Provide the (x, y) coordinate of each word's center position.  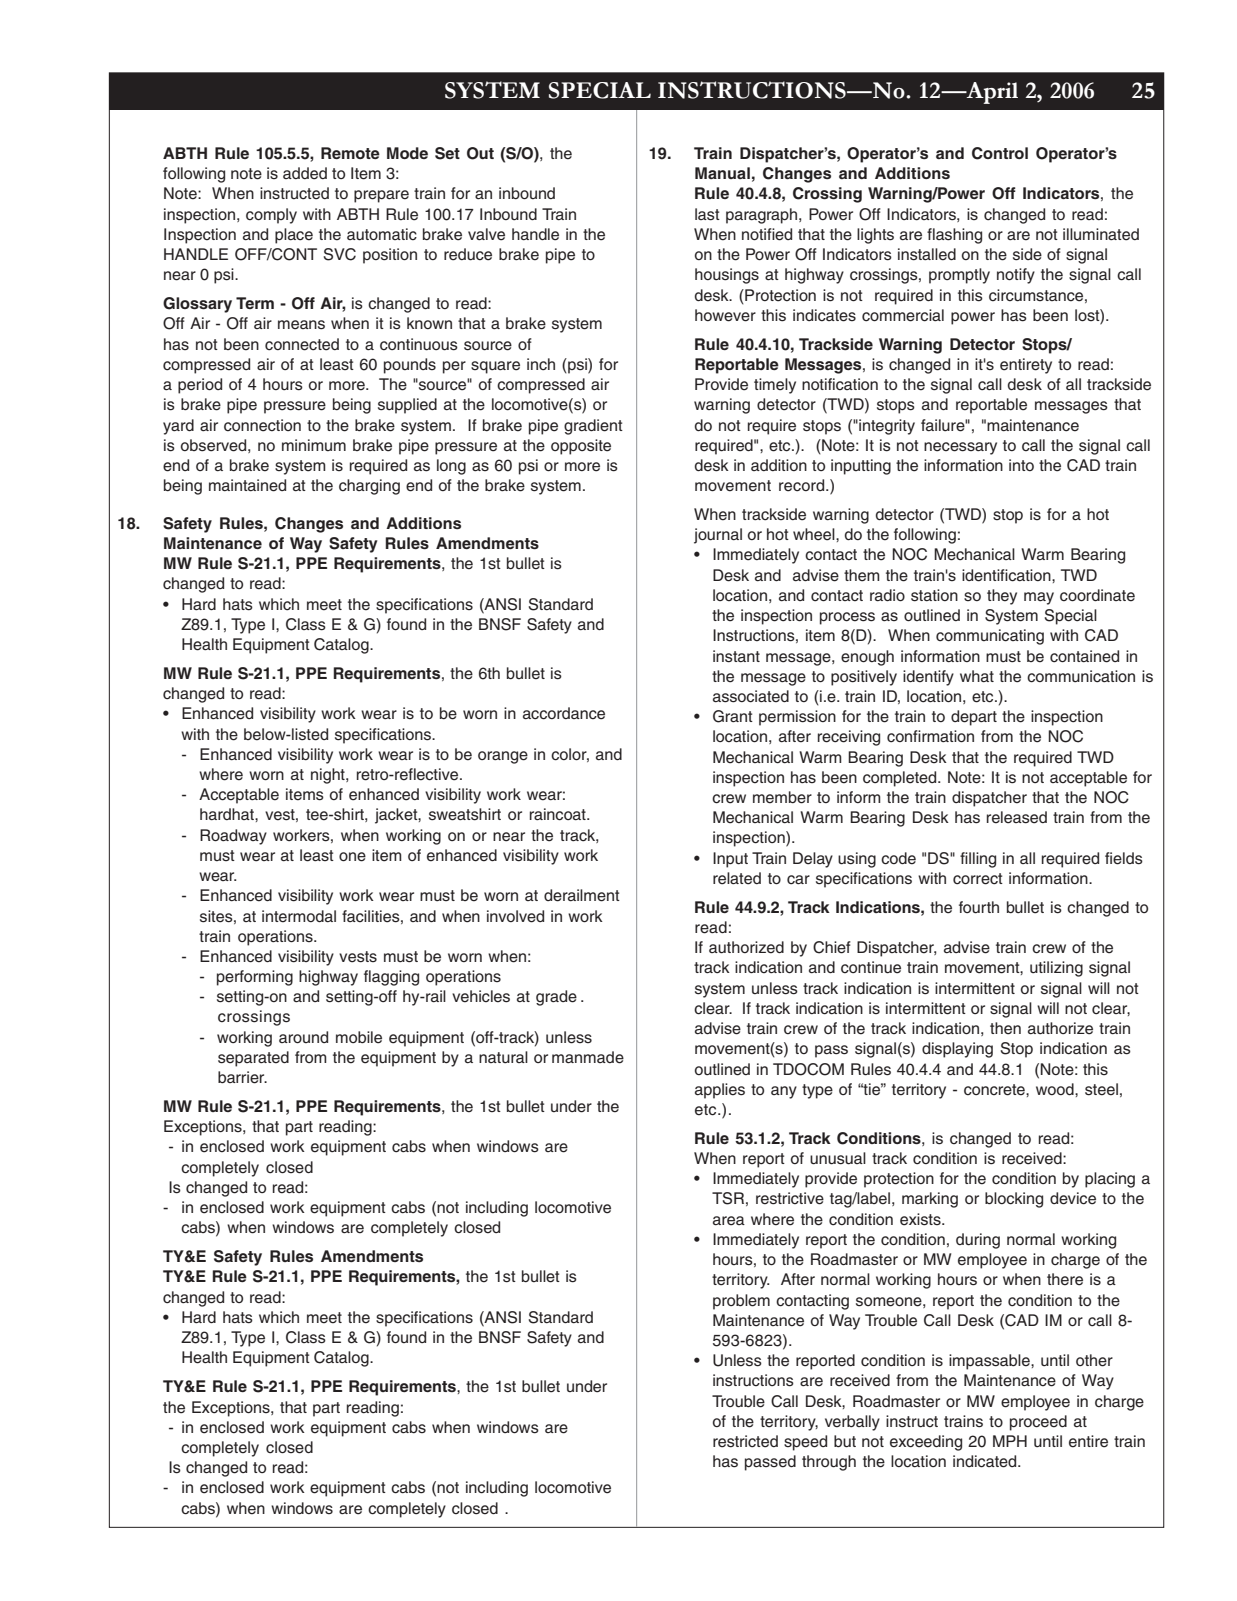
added (305, 173)
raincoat (559, 814)
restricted (745, 1441)
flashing (954, 236)
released (1017, 817)
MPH (1010, 1441)
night (329, 776)
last (707, 214)
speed (805, 1443)
